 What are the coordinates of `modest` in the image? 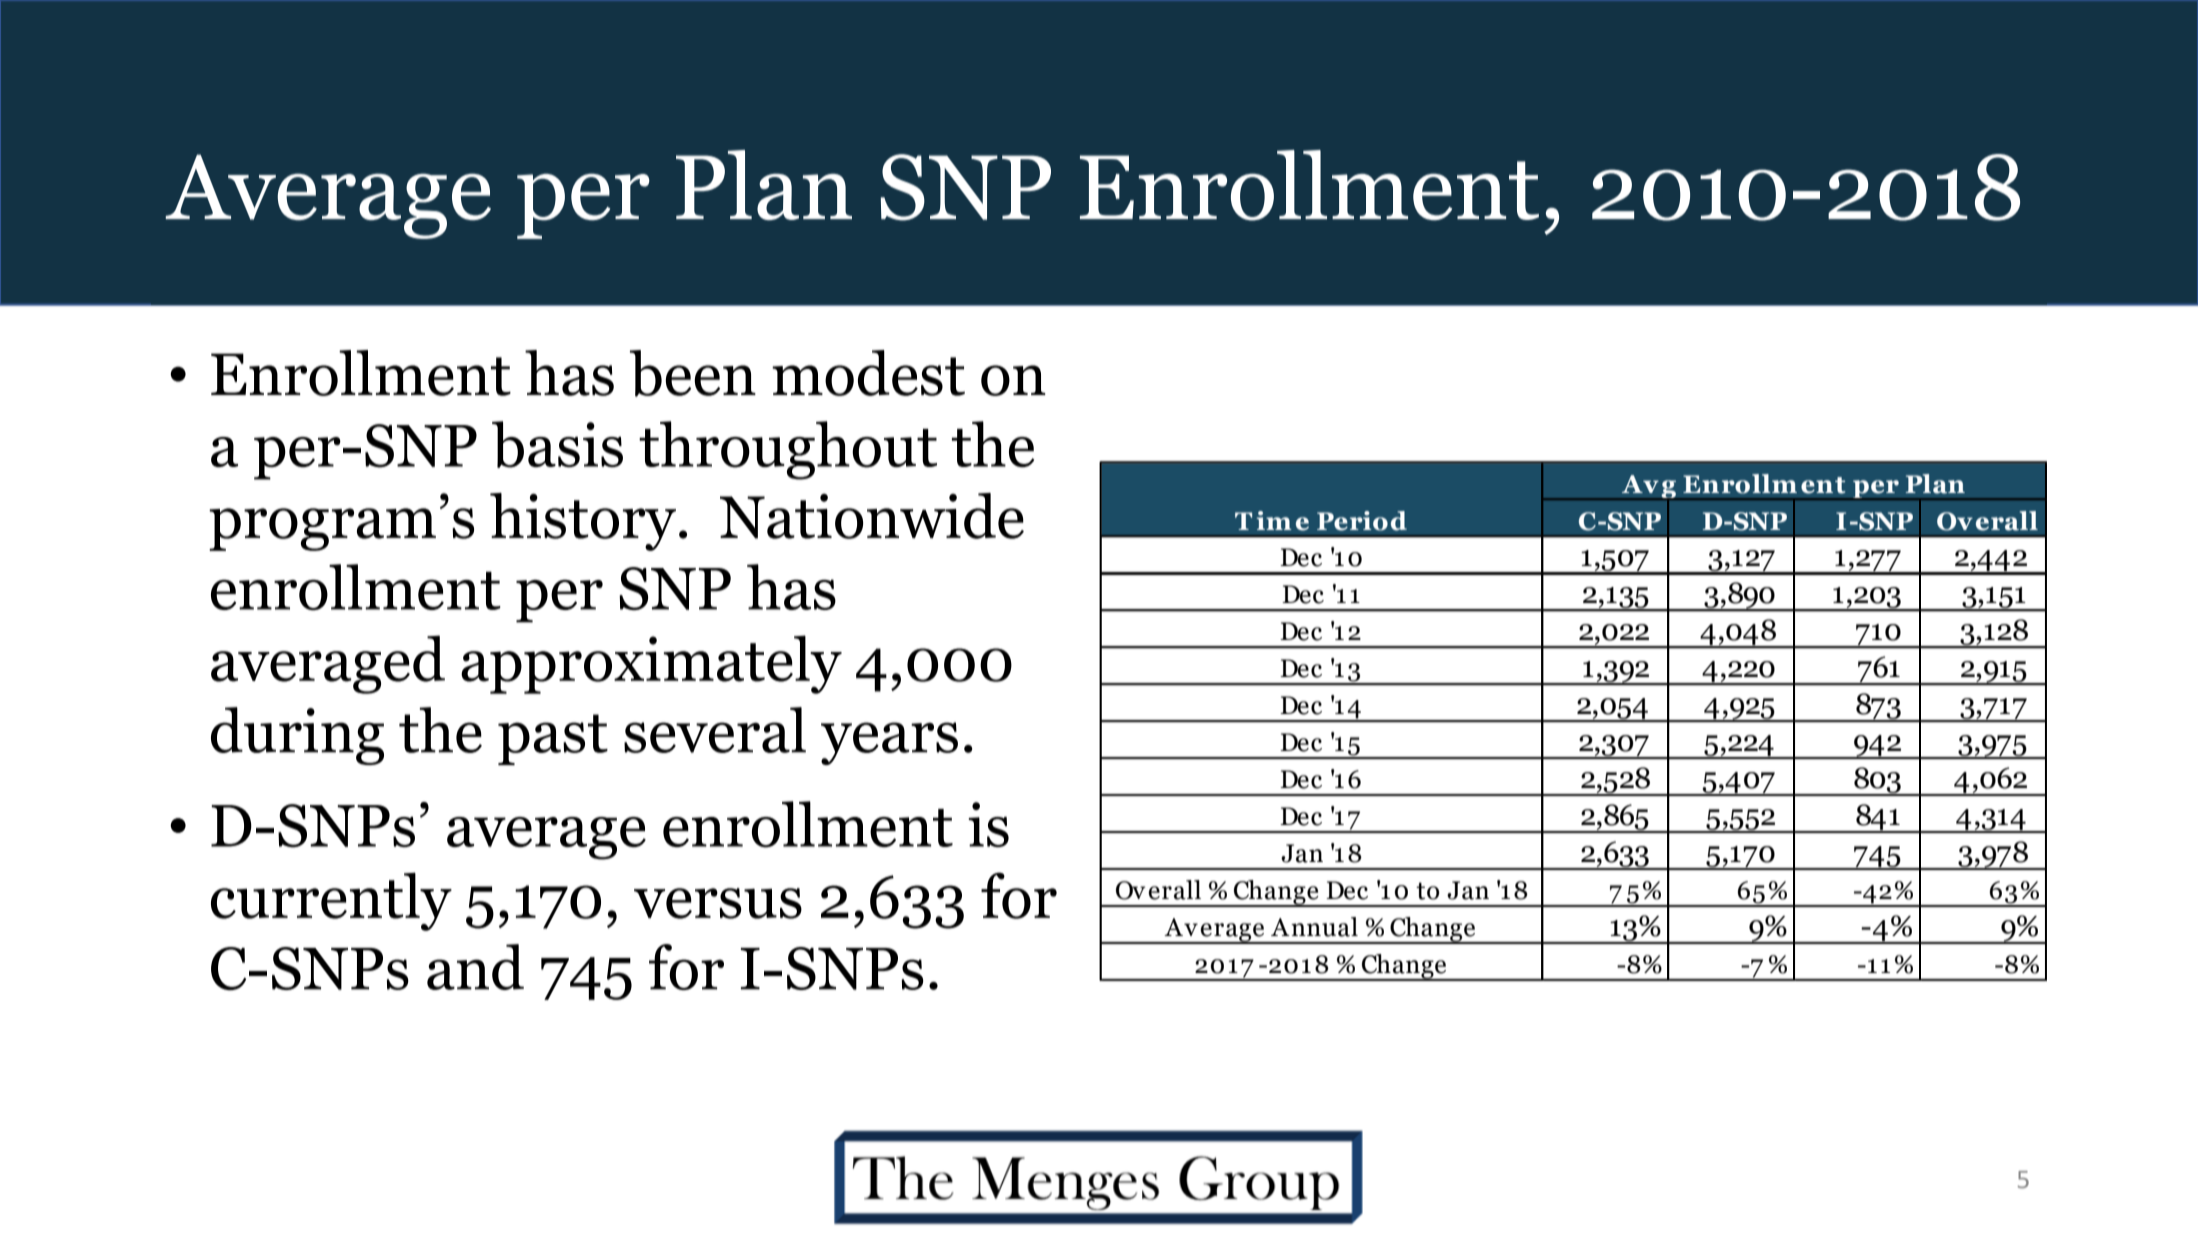 It's located at (868, 373).
